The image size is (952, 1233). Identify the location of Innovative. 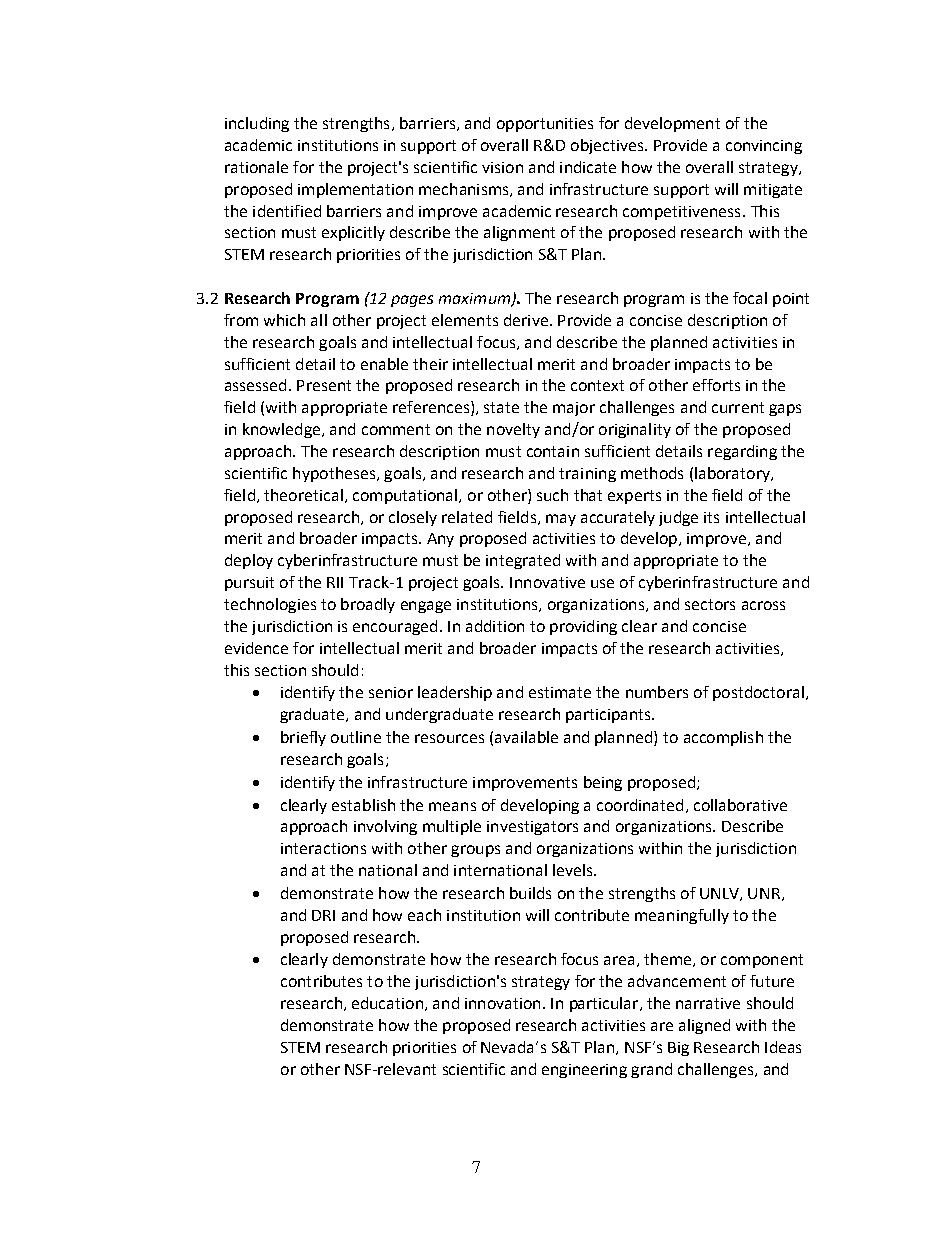
(547, 582).
